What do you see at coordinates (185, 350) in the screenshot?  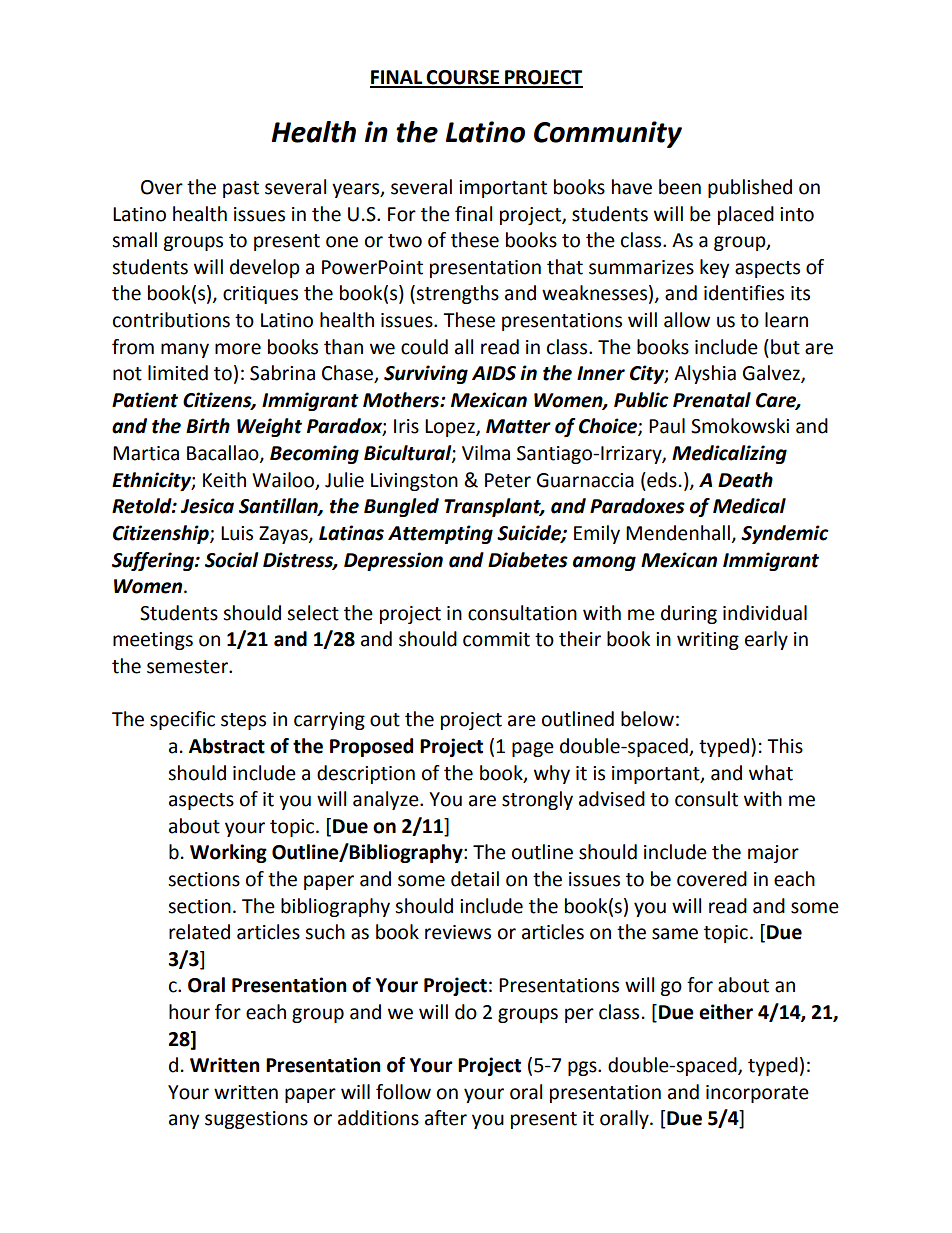 I see `many` at bounding box center [185, 350].
